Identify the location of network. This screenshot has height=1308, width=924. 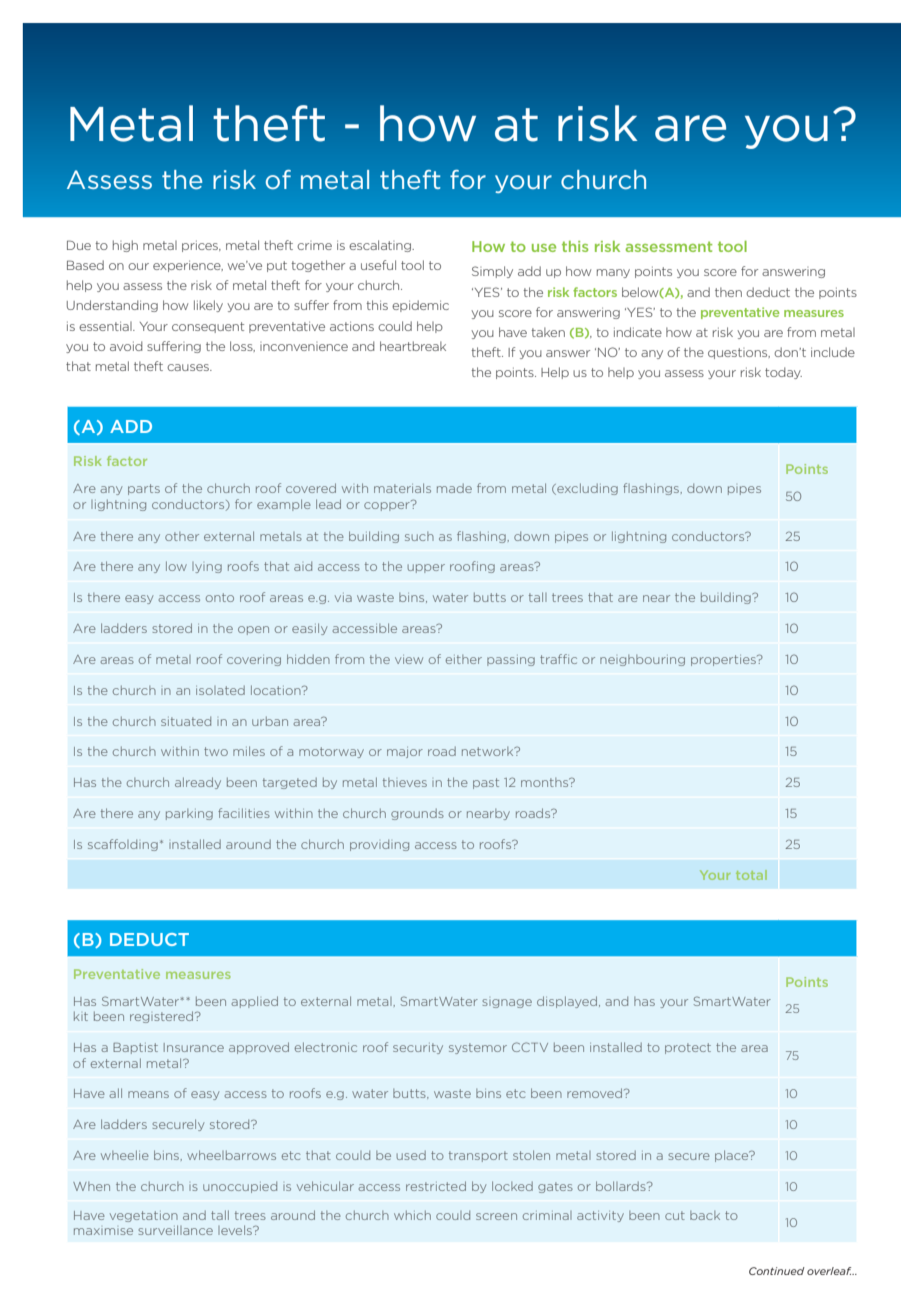
(489, 751).
